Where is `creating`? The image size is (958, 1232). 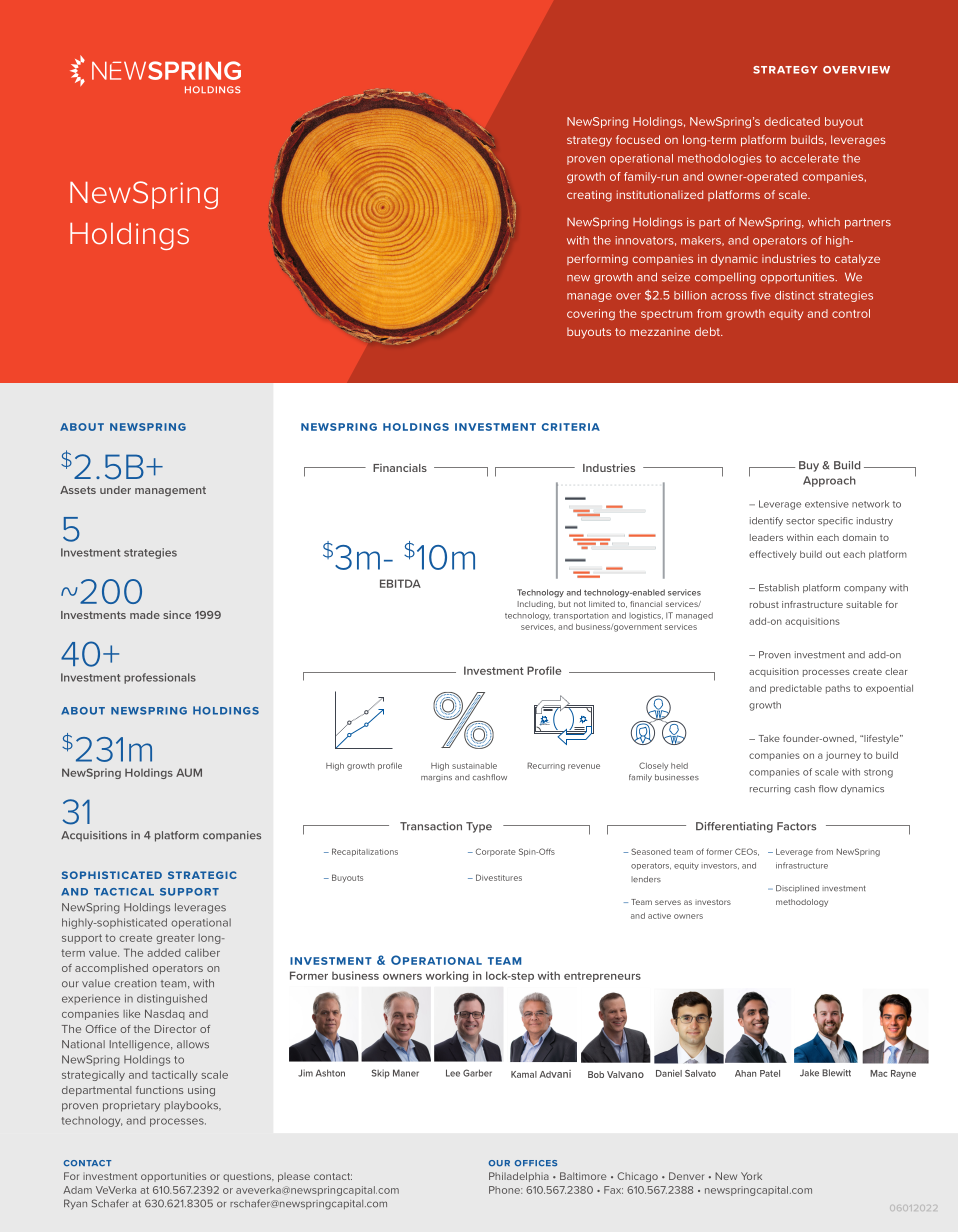
creating is located at coordinates (589, 196).
